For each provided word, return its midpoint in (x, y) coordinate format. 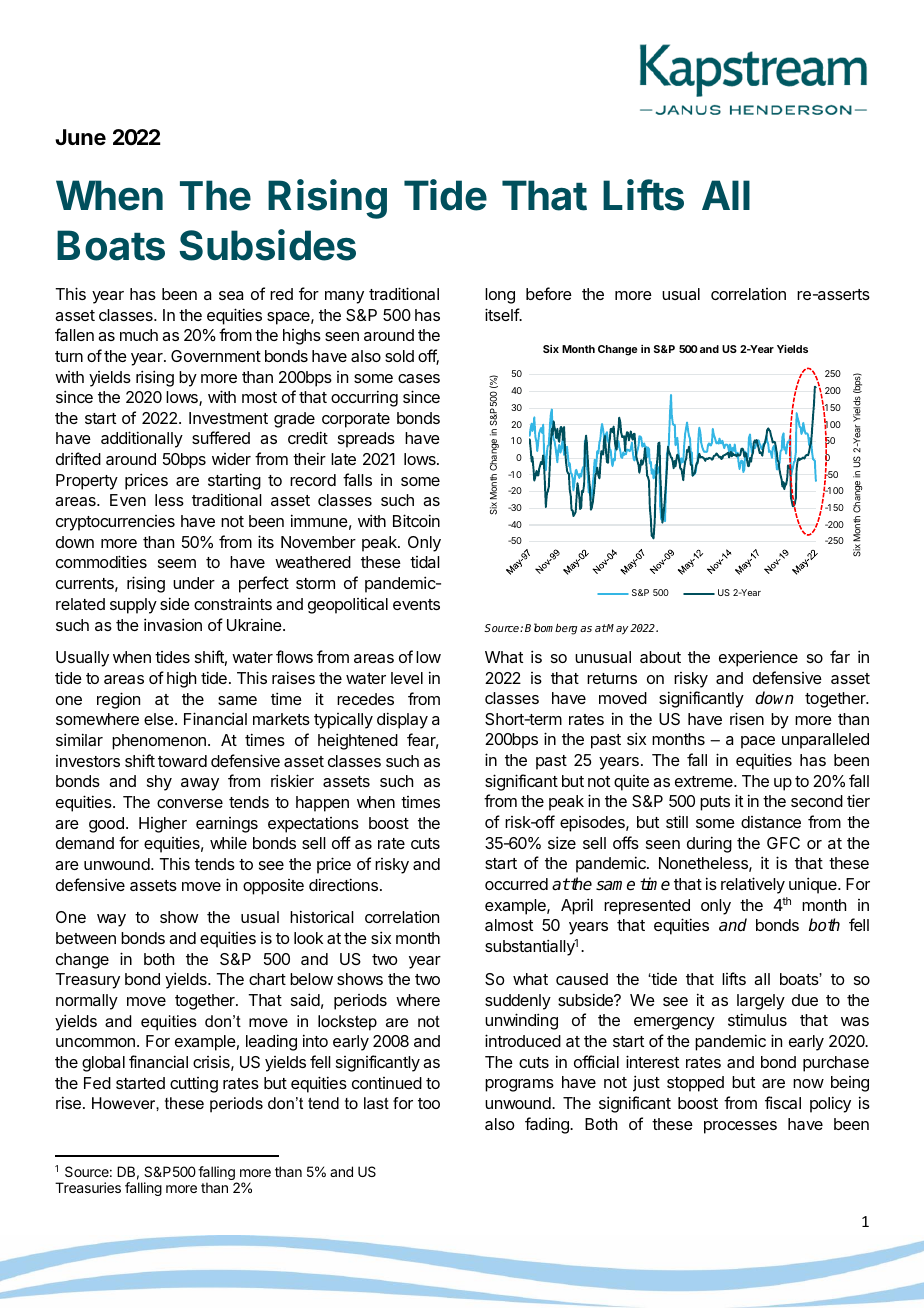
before (549, 293)
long (500, 296)
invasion (173, 624)
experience (758, 659)
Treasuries (88, 1187)
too (429, 1103)
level (407, 678)
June (80, 137)
